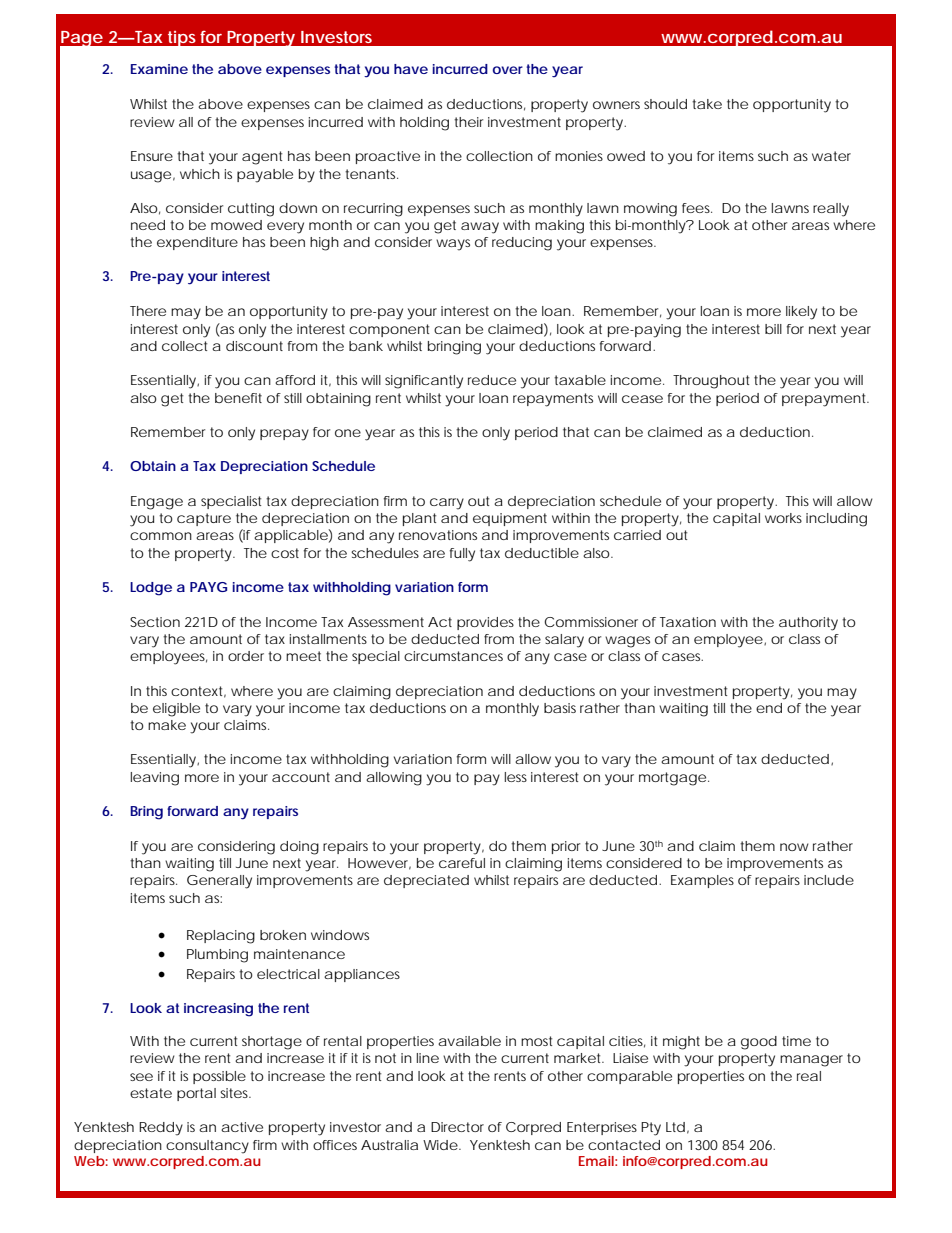  What do you see at coordinates (462, 863) in the image?
I see `careful` at bounding box center [462, 863].
